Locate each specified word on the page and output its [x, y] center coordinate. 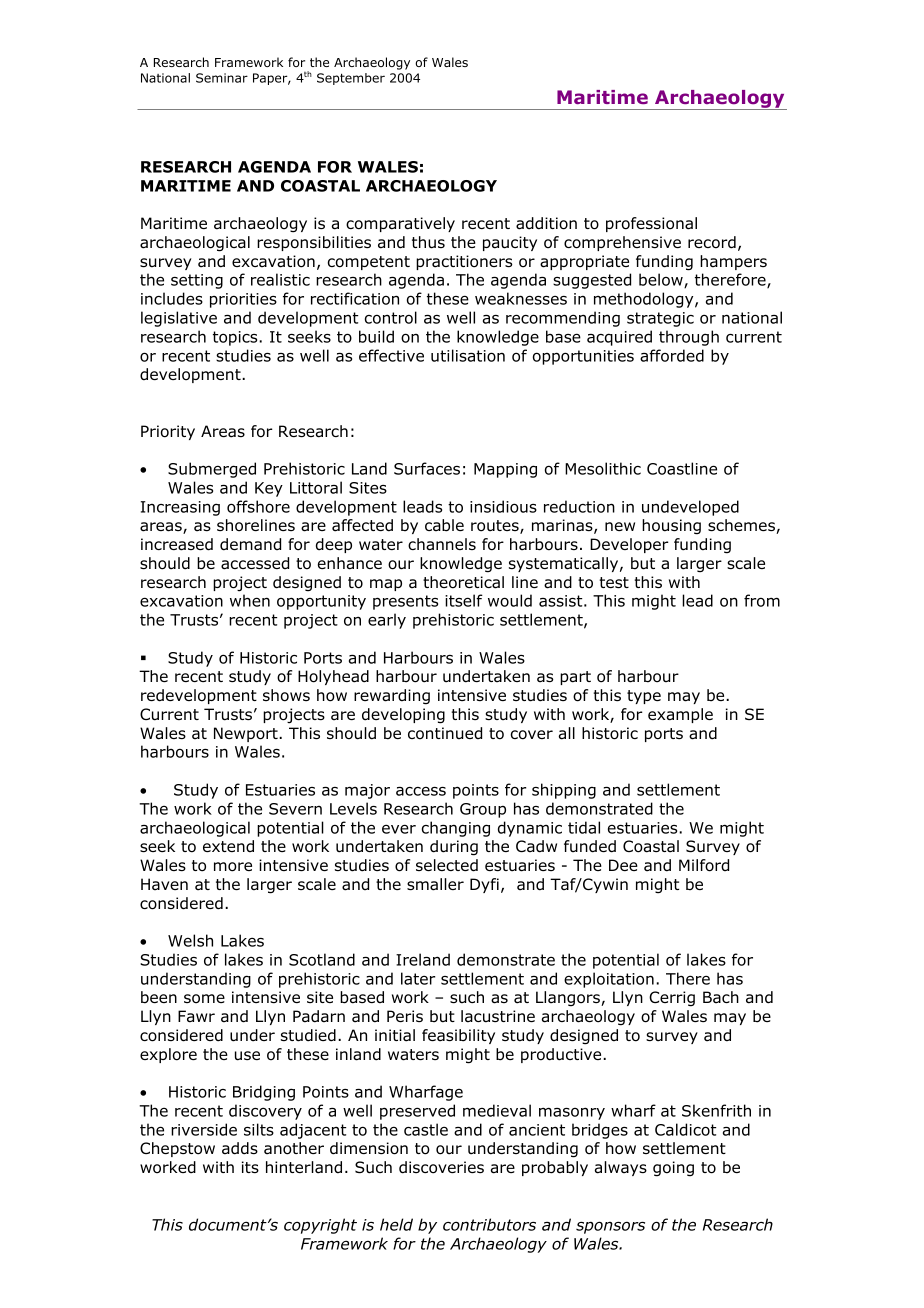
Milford [704, 865]
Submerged [212, 470]
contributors [489, 1224]
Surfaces [427, 468]
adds [240, 1148]
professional [651, 224]
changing [456, 829]
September [351, 79]
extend [228, 846]
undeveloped [690, 508]
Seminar [222, 78]
